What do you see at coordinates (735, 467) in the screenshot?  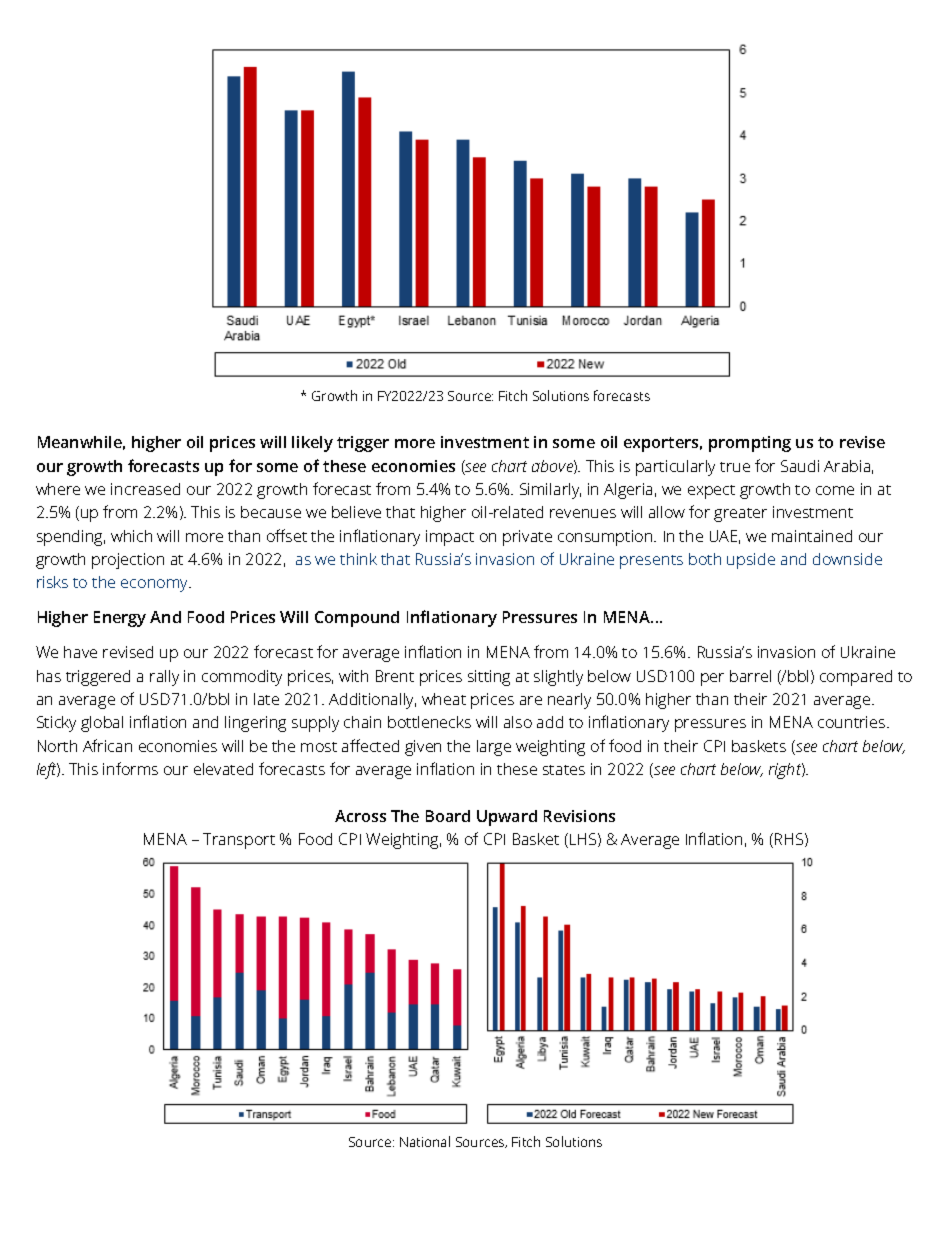 I see `true` at bounding box center [735, 467].
